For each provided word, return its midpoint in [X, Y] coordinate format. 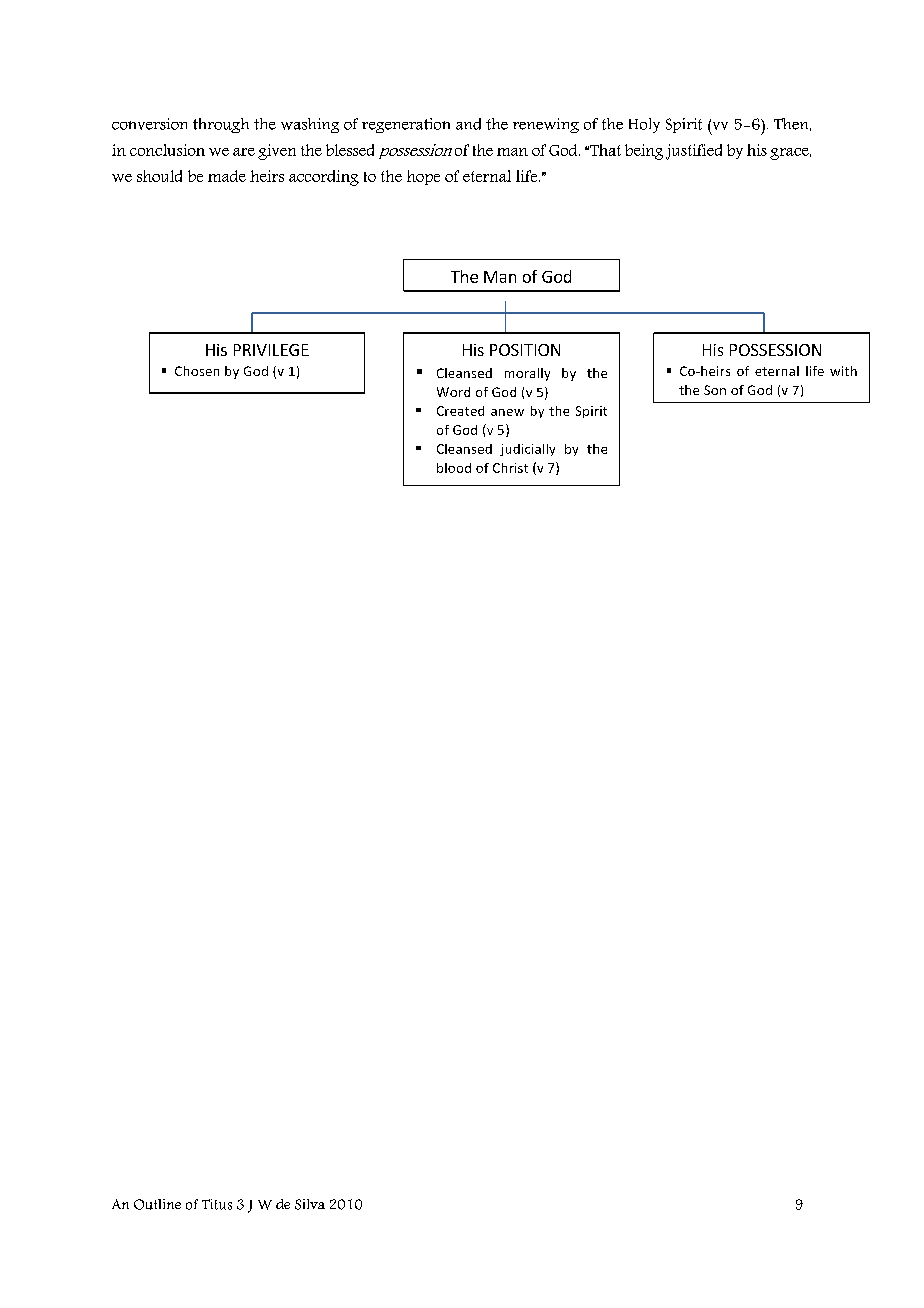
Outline [157, 1204]
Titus [217, 1204]
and [468, 124]
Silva [310, 1204]
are [244, 152]
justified [694, 152]
